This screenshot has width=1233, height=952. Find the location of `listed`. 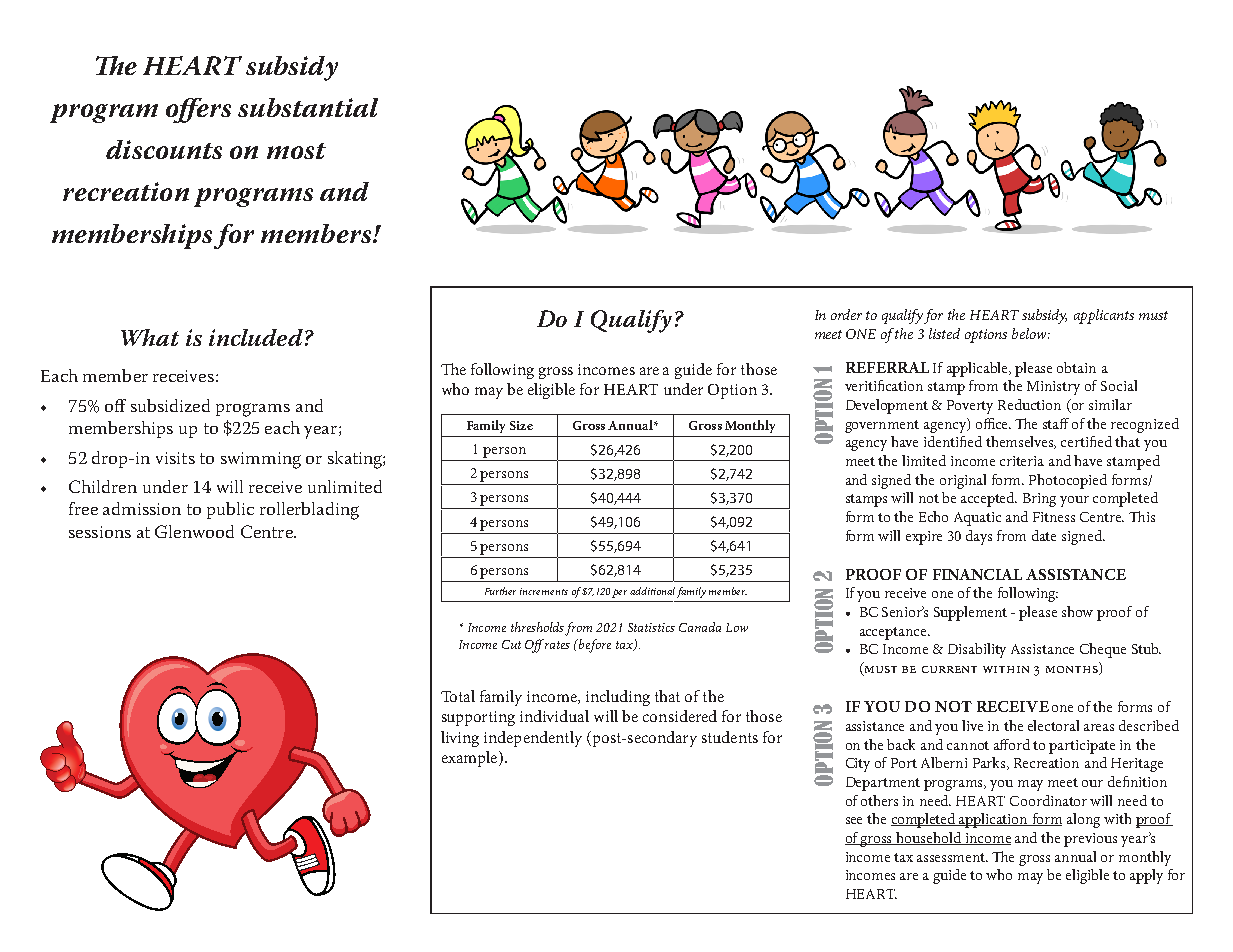

listed is located at coordinates (944, 333).
